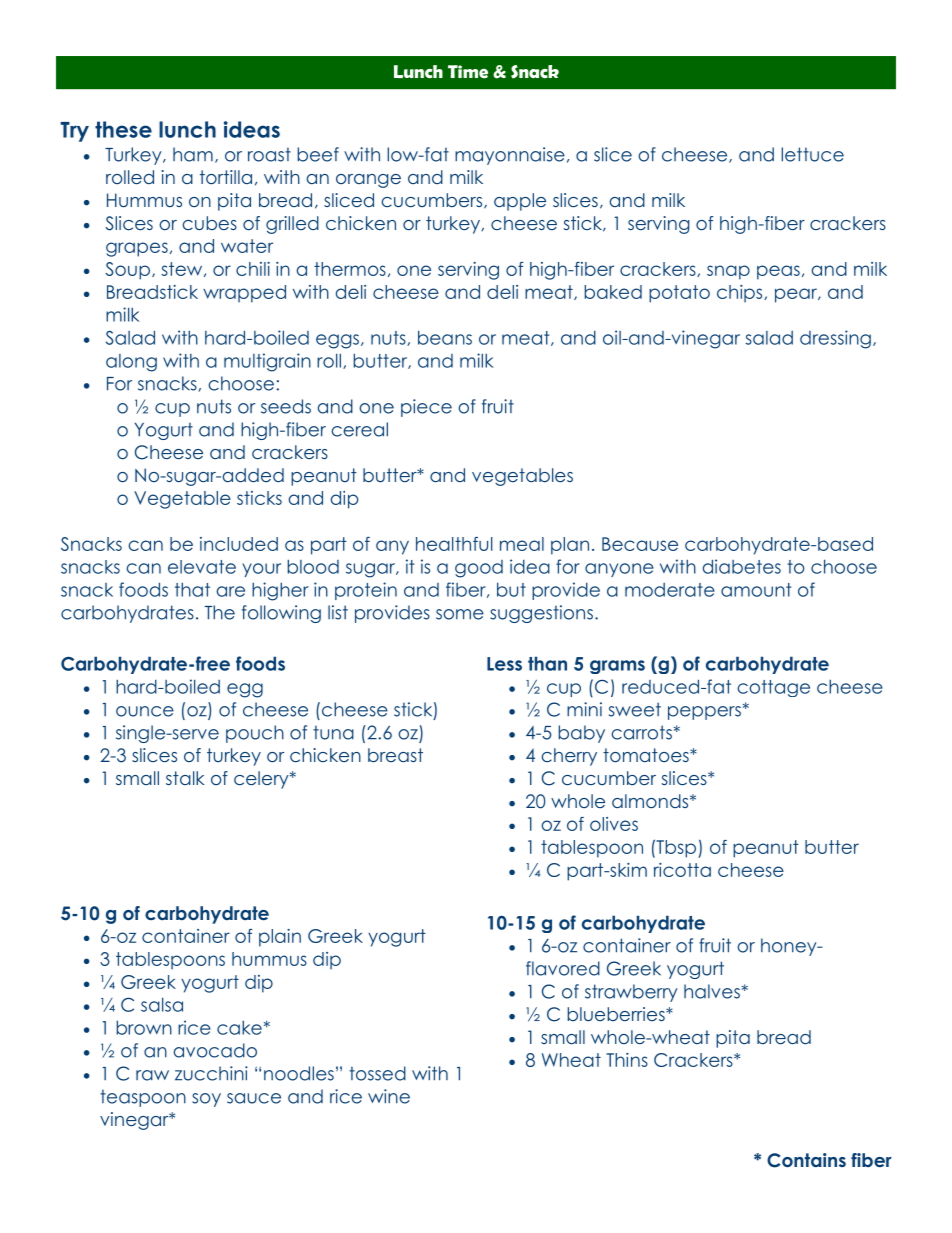 The image size is (952, 1233). I want to click on some, so click(460, 614).
